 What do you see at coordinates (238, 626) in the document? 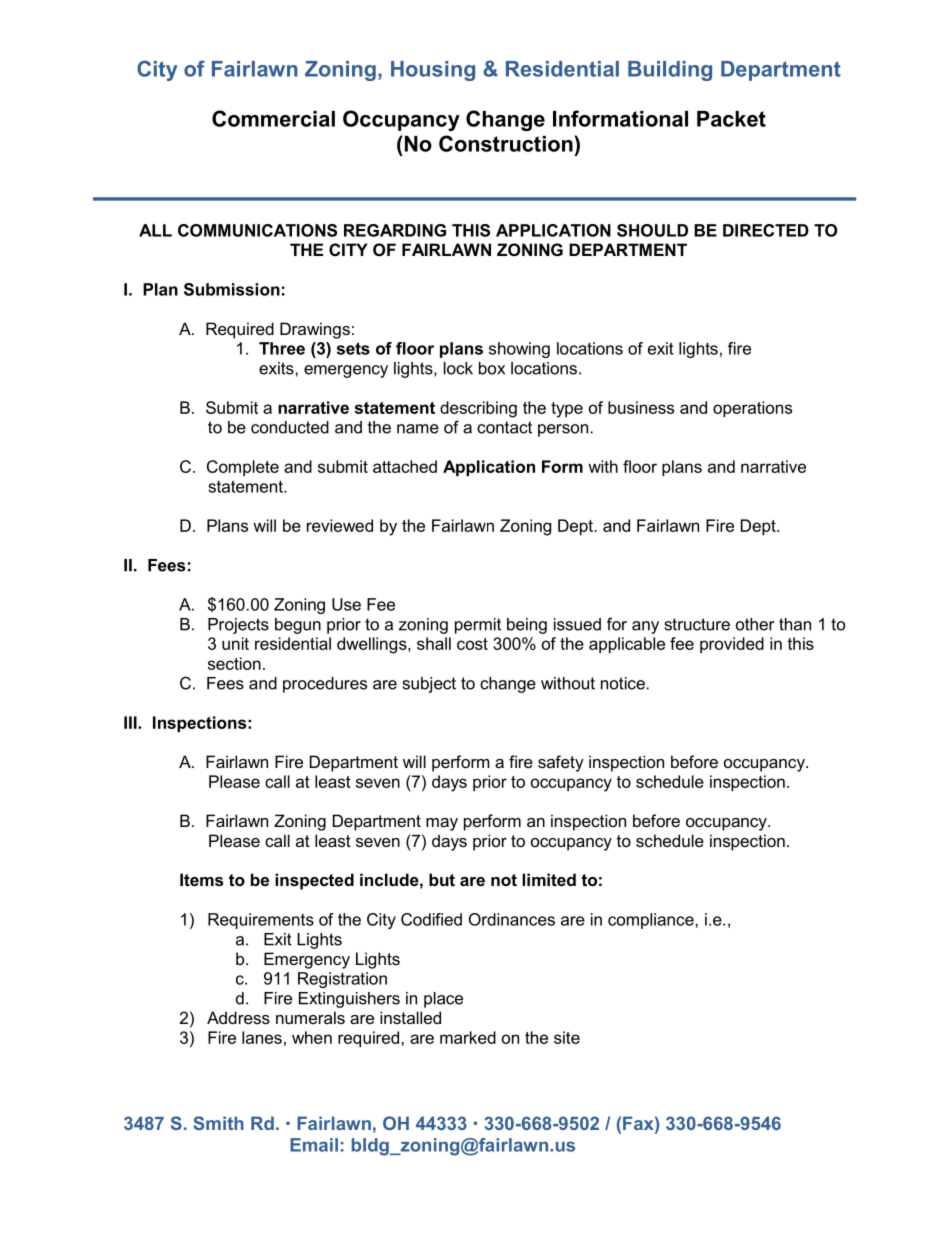
I see `Projects` at bounding box center [238, 626].
